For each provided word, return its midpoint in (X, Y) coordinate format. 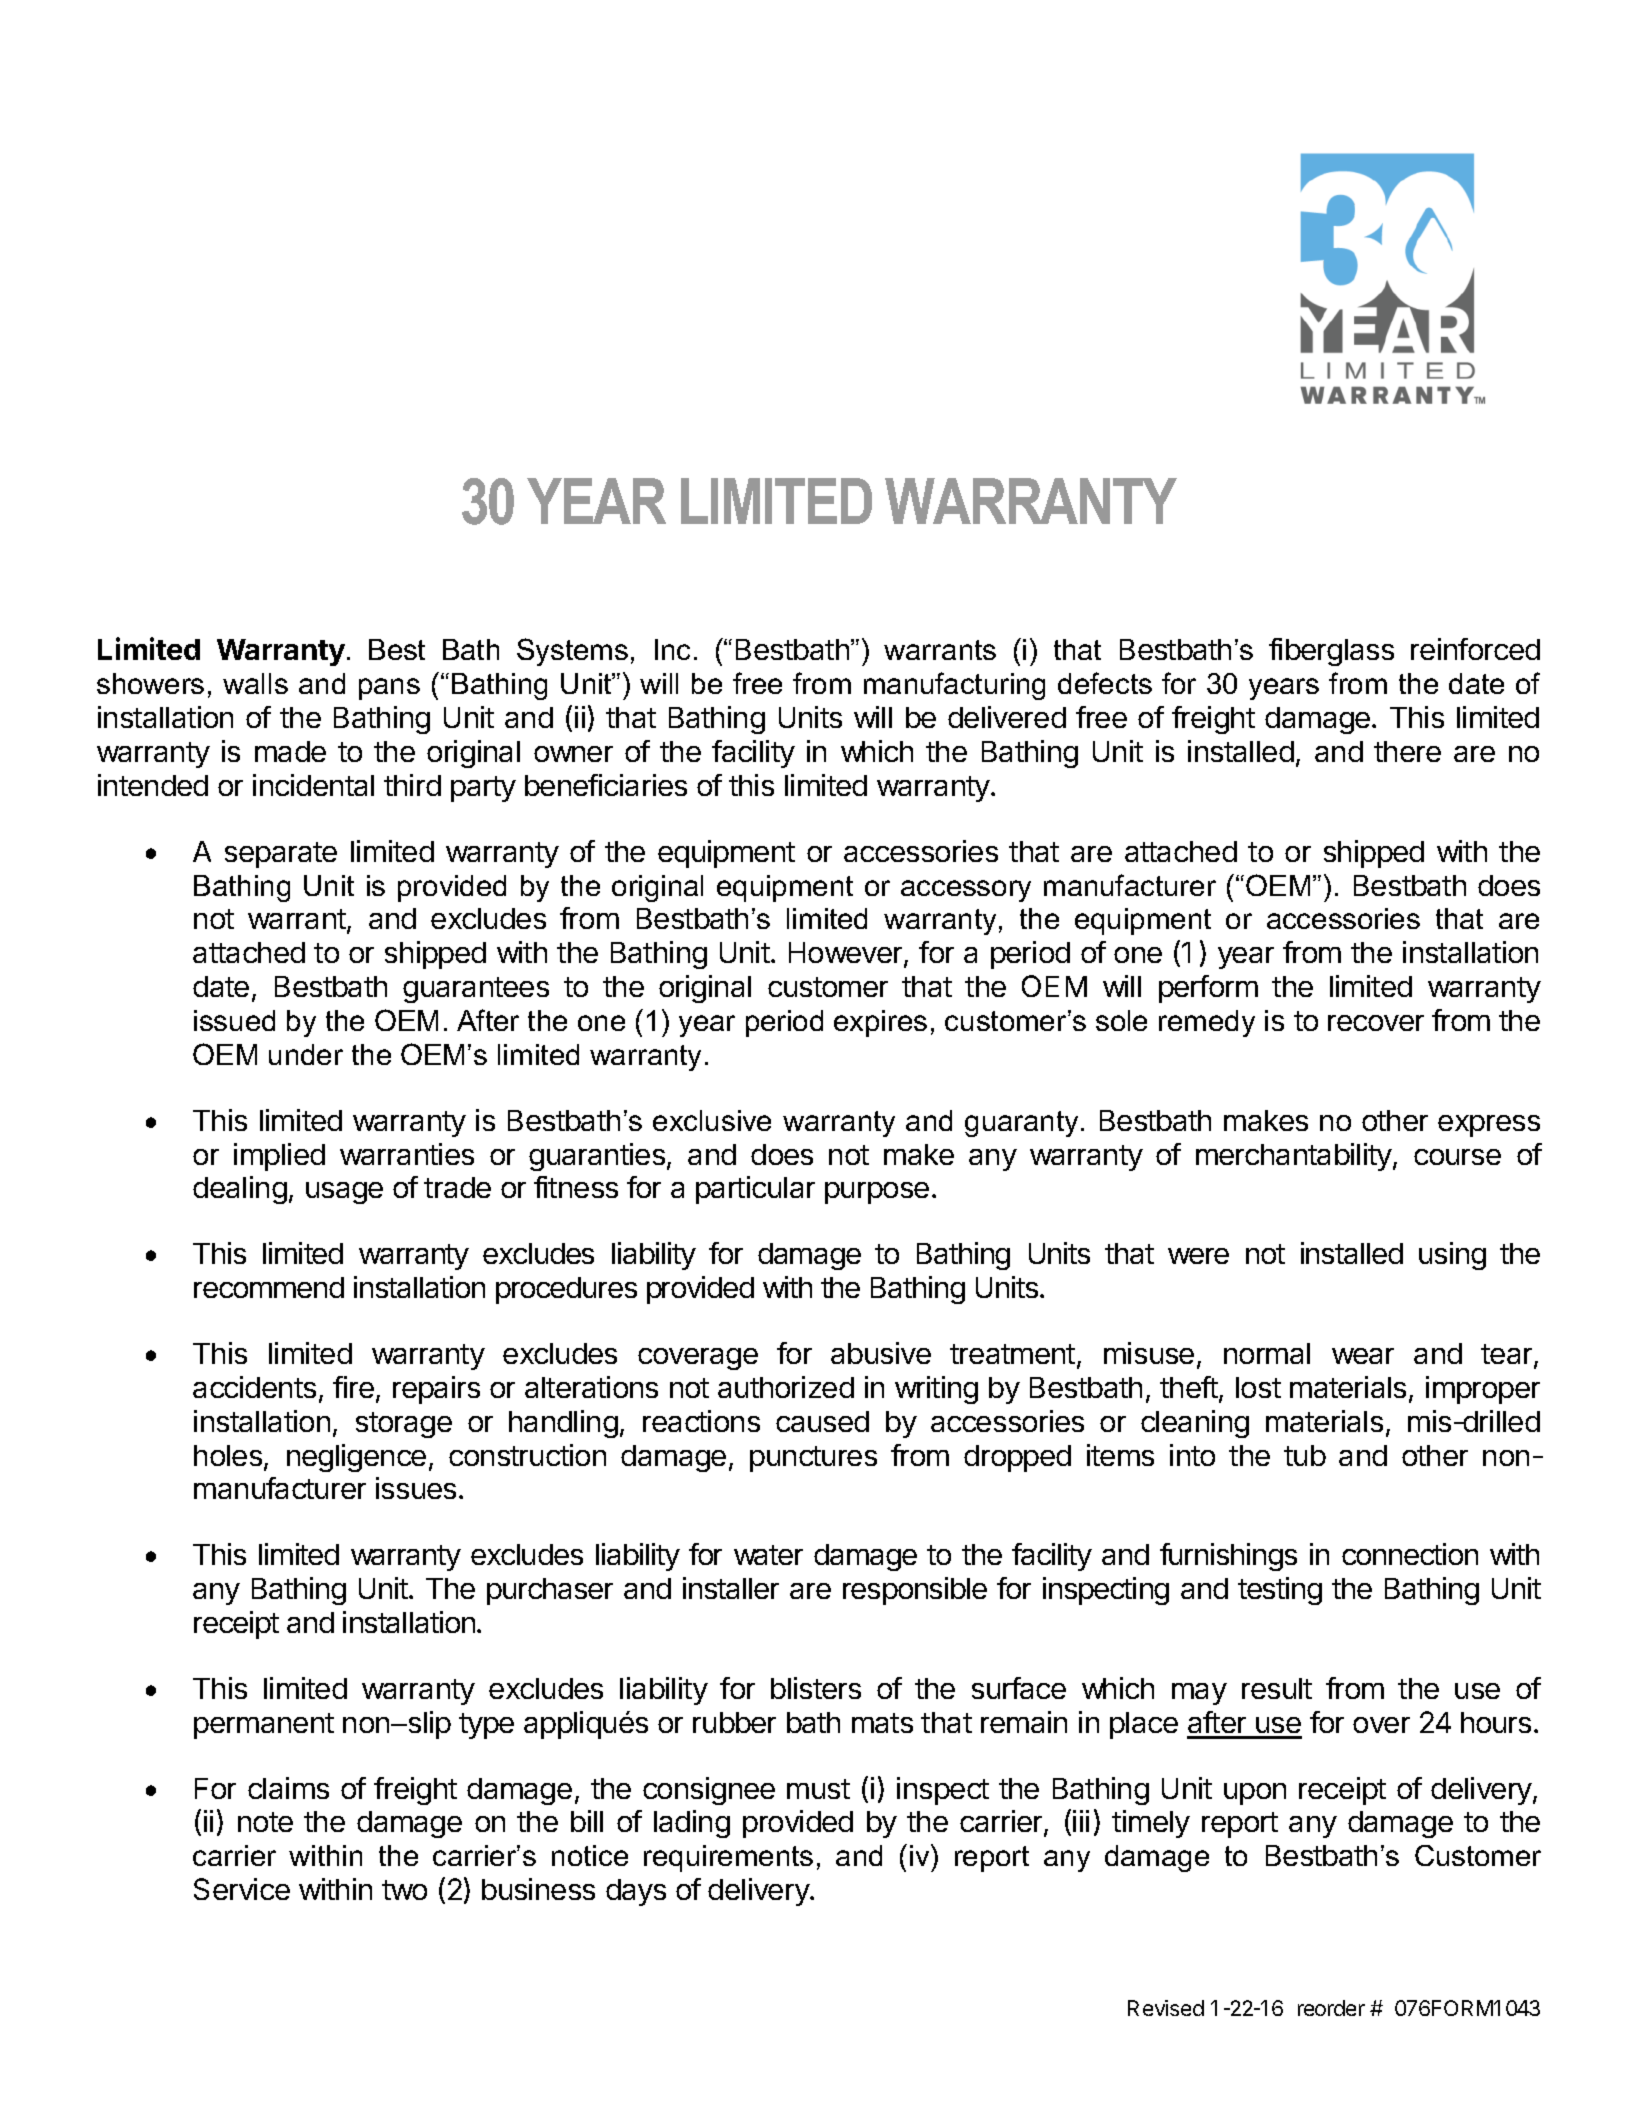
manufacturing (954, 686)
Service (242, 1889)
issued (234, 1020)
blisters (816, 1688)
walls (255, 683)
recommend (269, 1287)
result (1277, 1688)
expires (880, 1023)
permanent (264, 1726)
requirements (728, 1858)
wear (1363, 1356)
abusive (881, 1353)
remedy (1207, 1023)
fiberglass (1331, 652)
